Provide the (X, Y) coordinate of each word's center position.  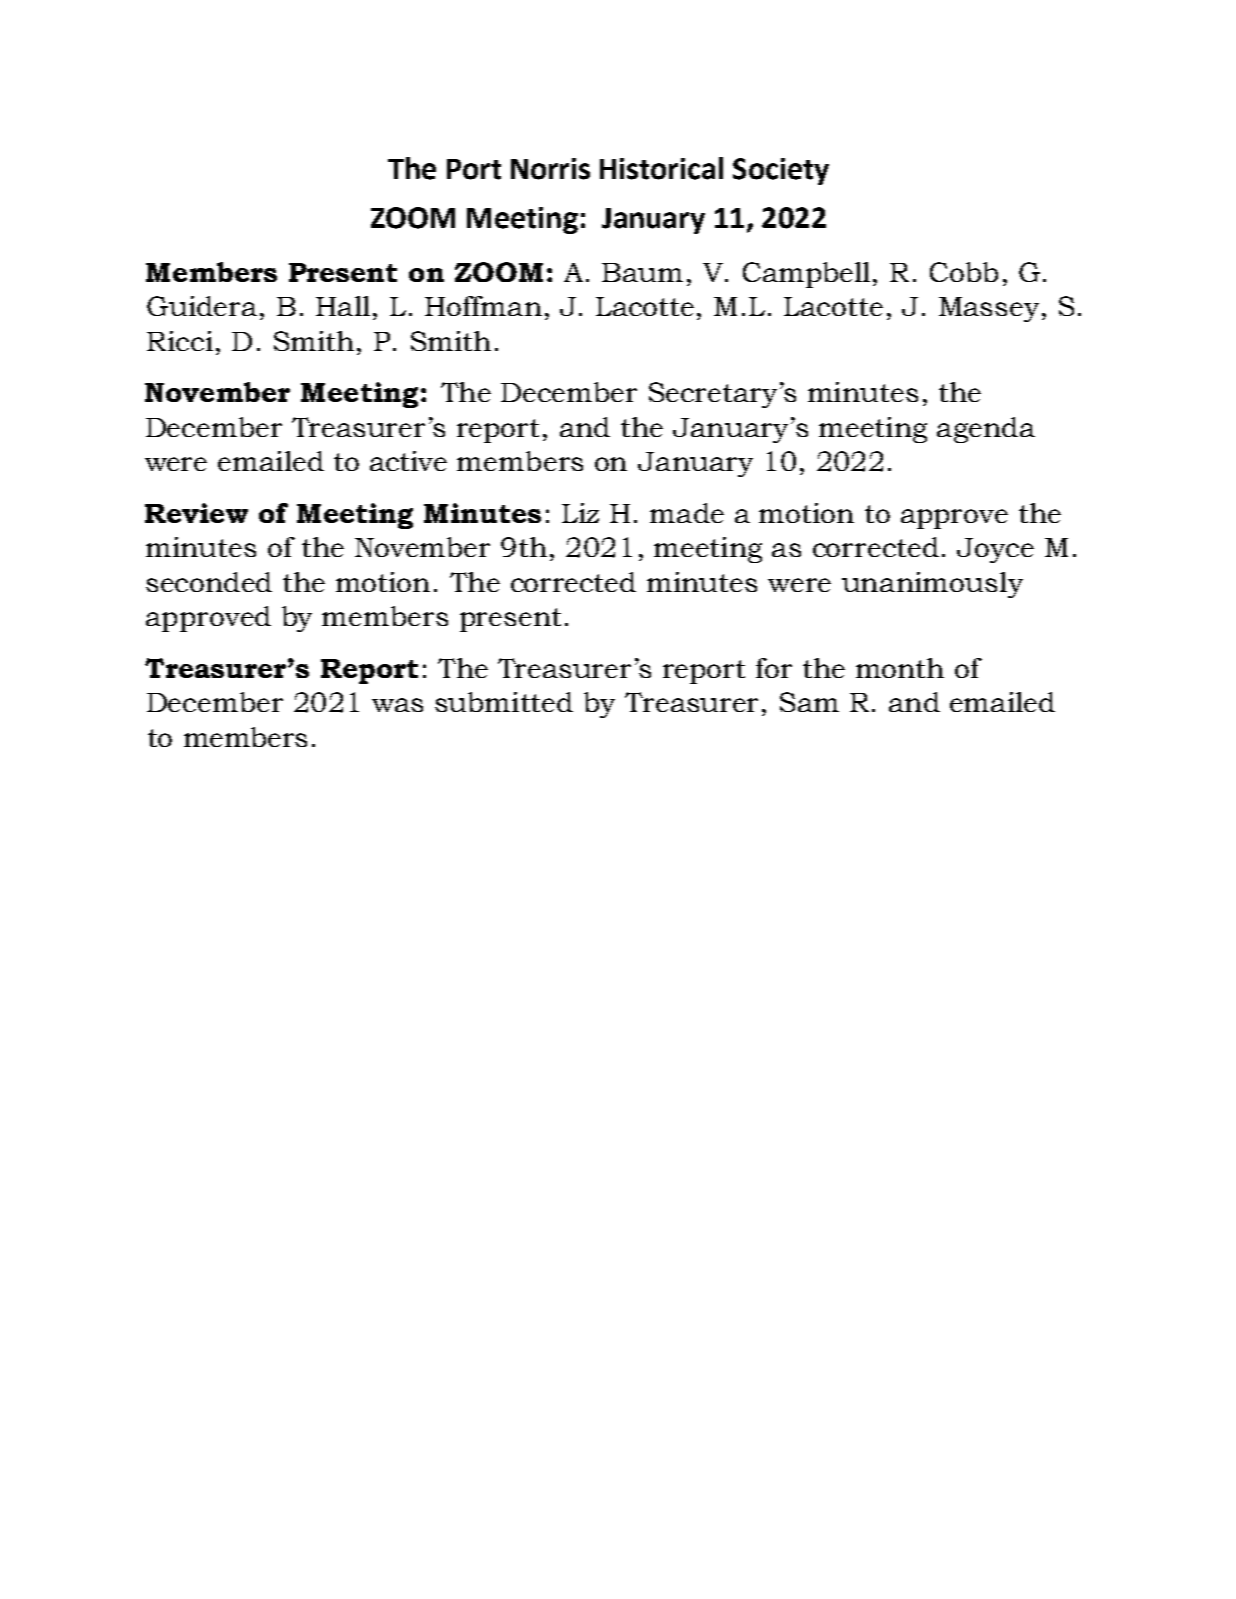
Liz (580, 513)
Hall (343, 306)
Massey (989, 309)
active (408, 461)
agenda (986, 430)
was (397, 705)
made (687, 513)
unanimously (932, 585)
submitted (504, 702)
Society (781, 171)
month (900, 668)
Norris (550, 169)
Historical (661, 168)
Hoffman (483, 306)
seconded (209, 582)
